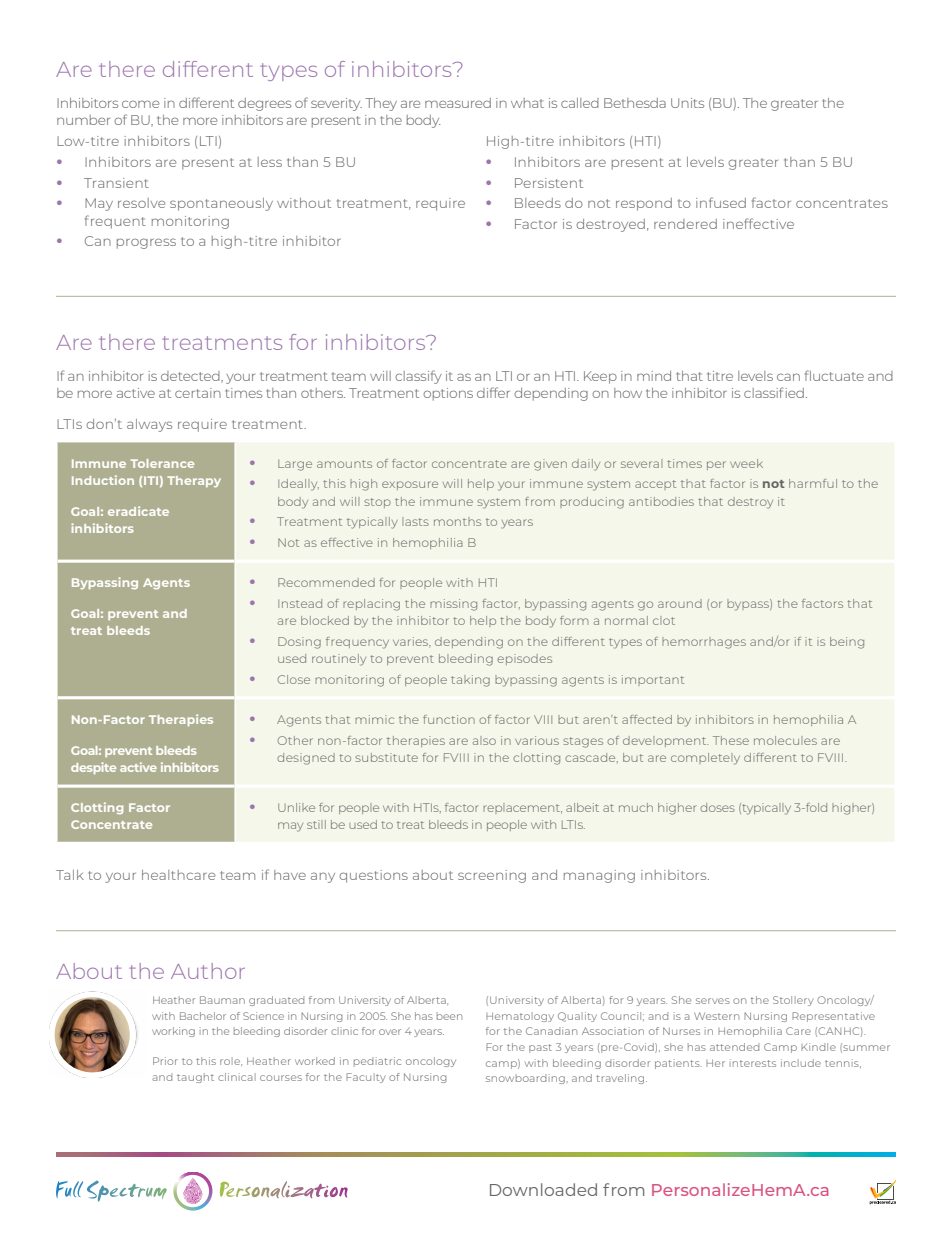 This page has width=952, height=1233. Describe the element at coordinates (448, 394) in the page. I see `options` at that location.
